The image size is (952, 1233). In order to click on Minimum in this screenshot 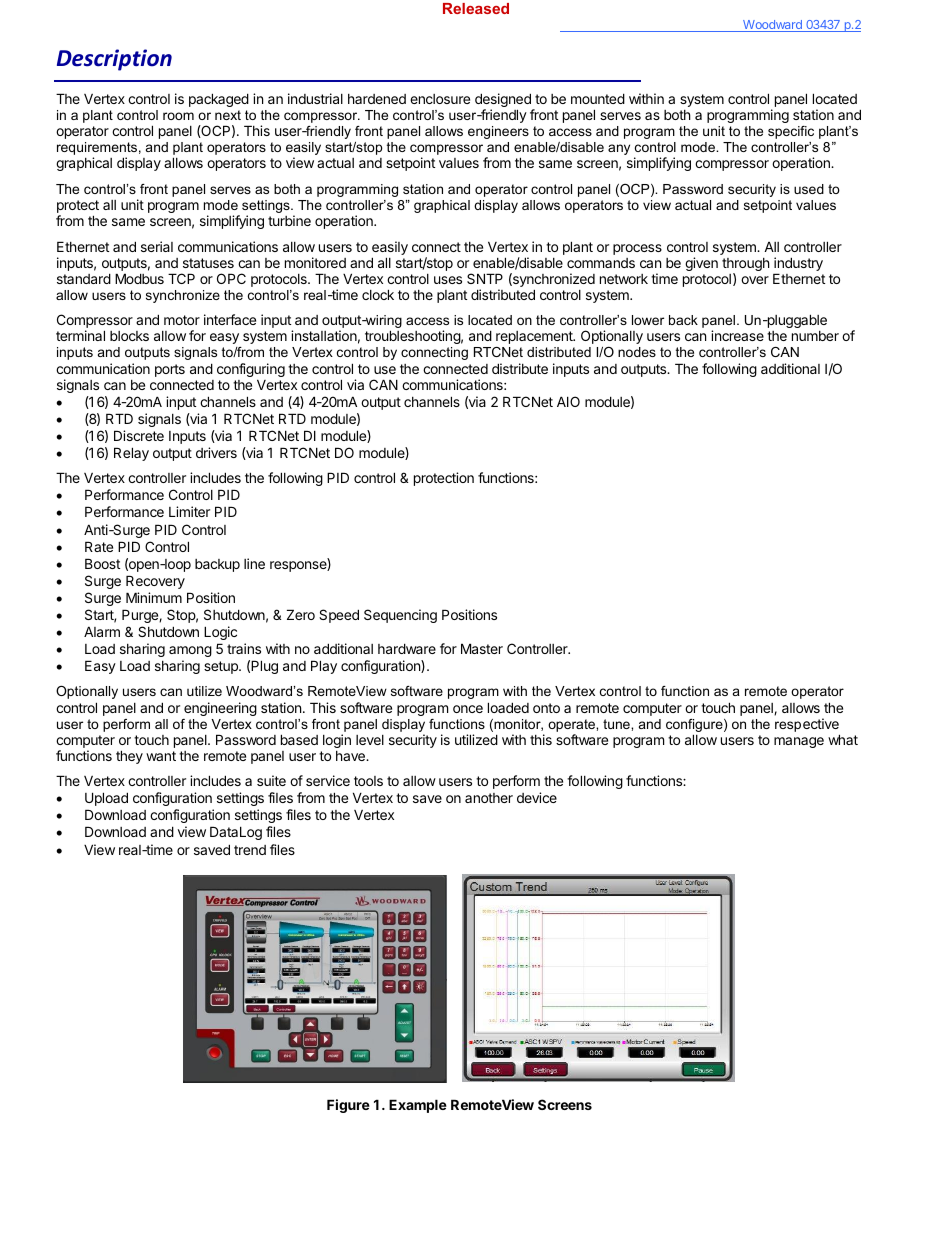, I will do `click(154, 597)`.
